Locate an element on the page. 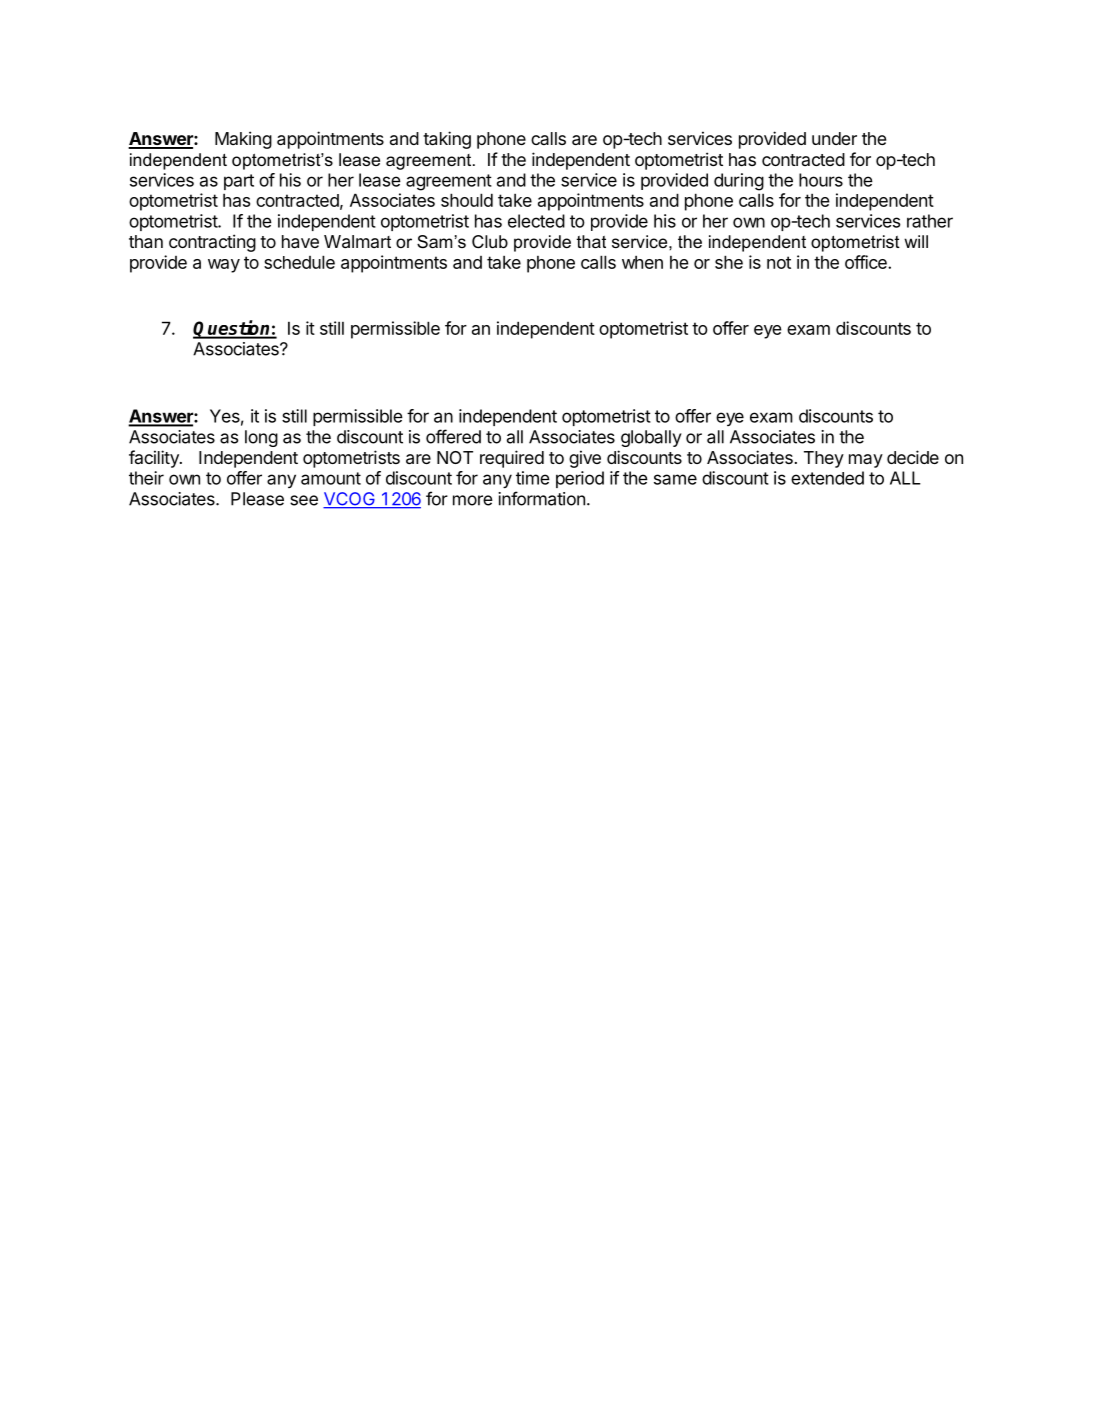 Image resolution: width=1094 pixels, height=1416 pixels. under is located at coordinates (834, 138).
